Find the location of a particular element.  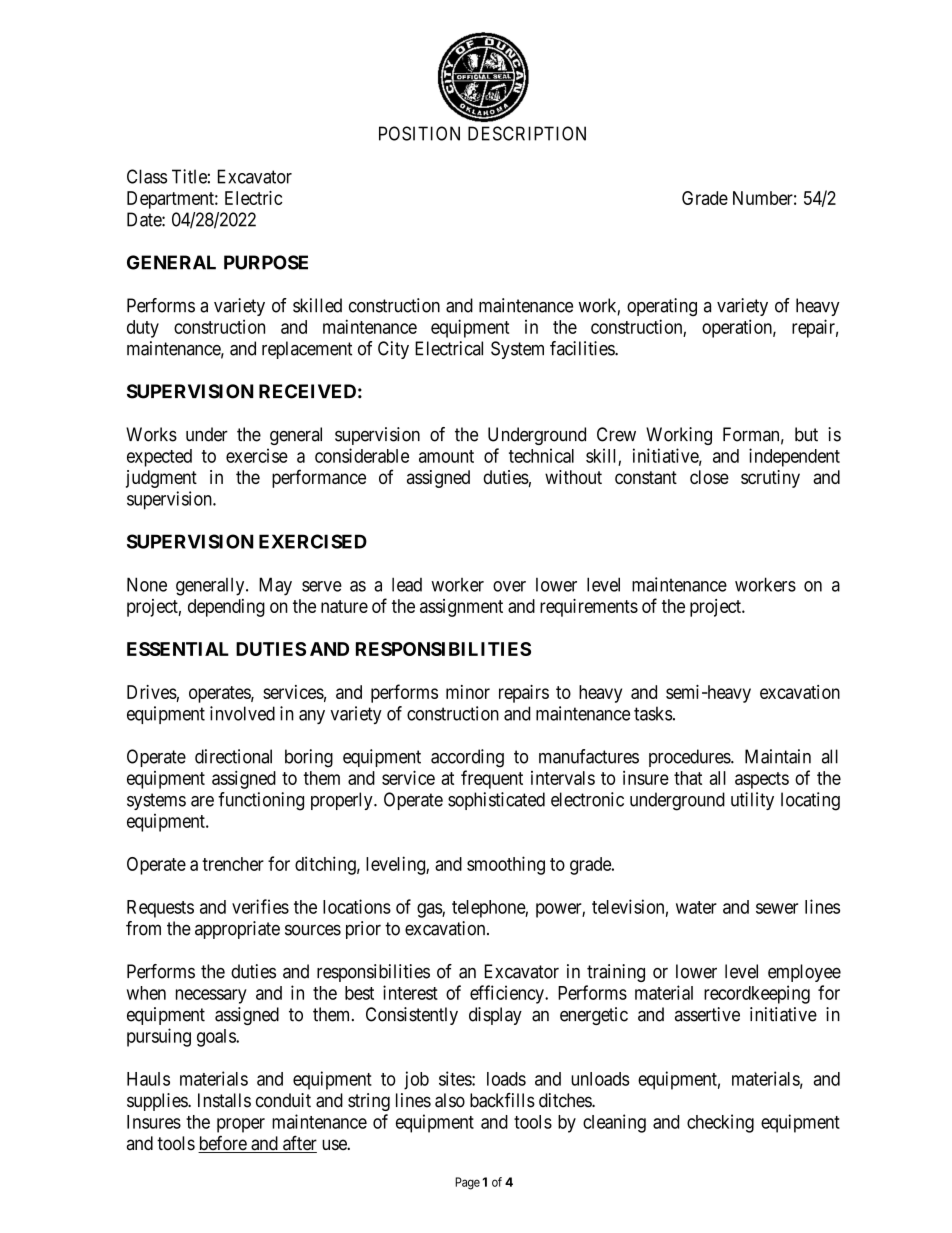

before is located at coordinates (223, 1144).
